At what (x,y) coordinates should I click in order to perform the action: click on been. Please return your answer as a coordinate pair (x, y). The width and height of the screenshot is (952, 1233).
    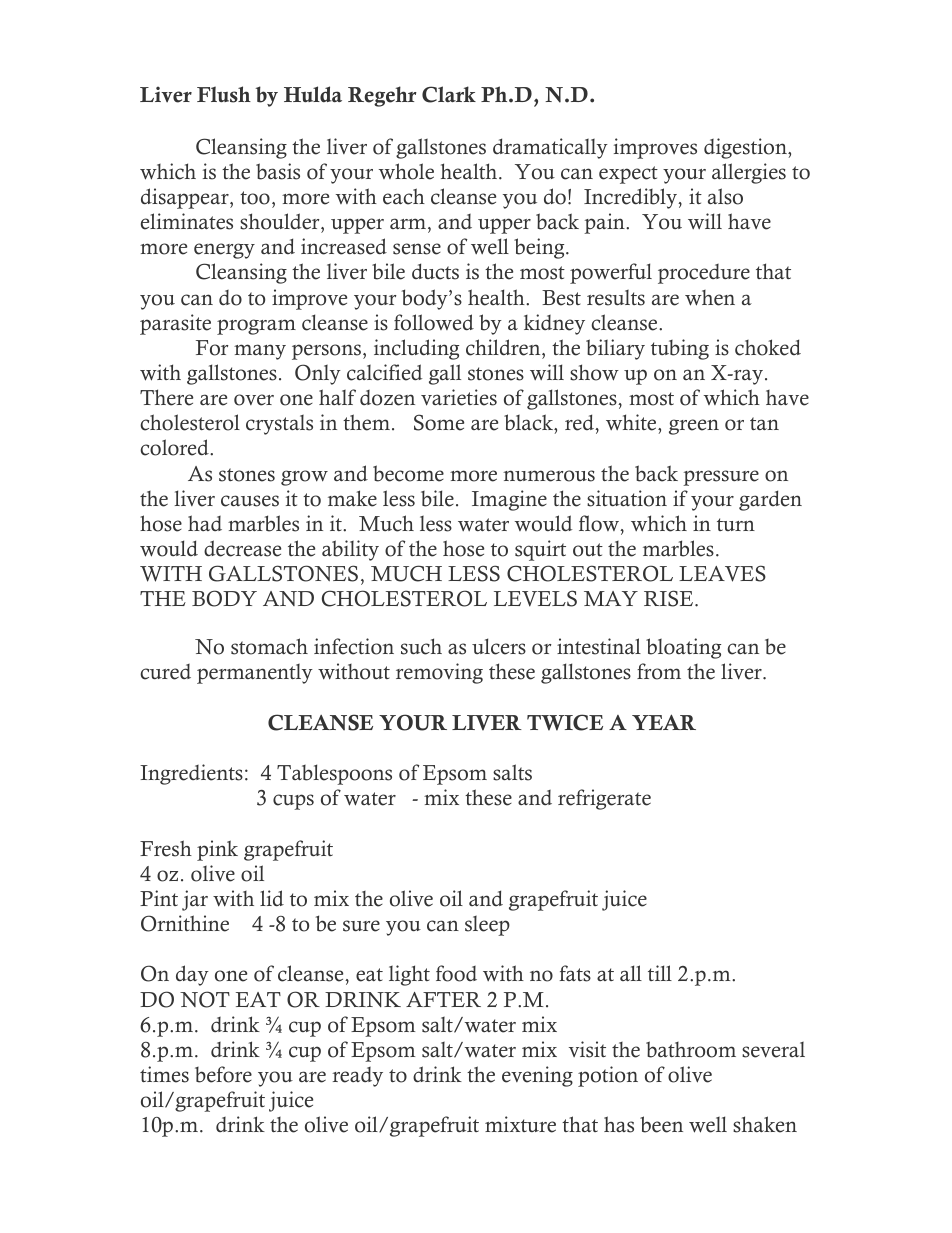
    Looking at the image, I should click on (661, 1124).
